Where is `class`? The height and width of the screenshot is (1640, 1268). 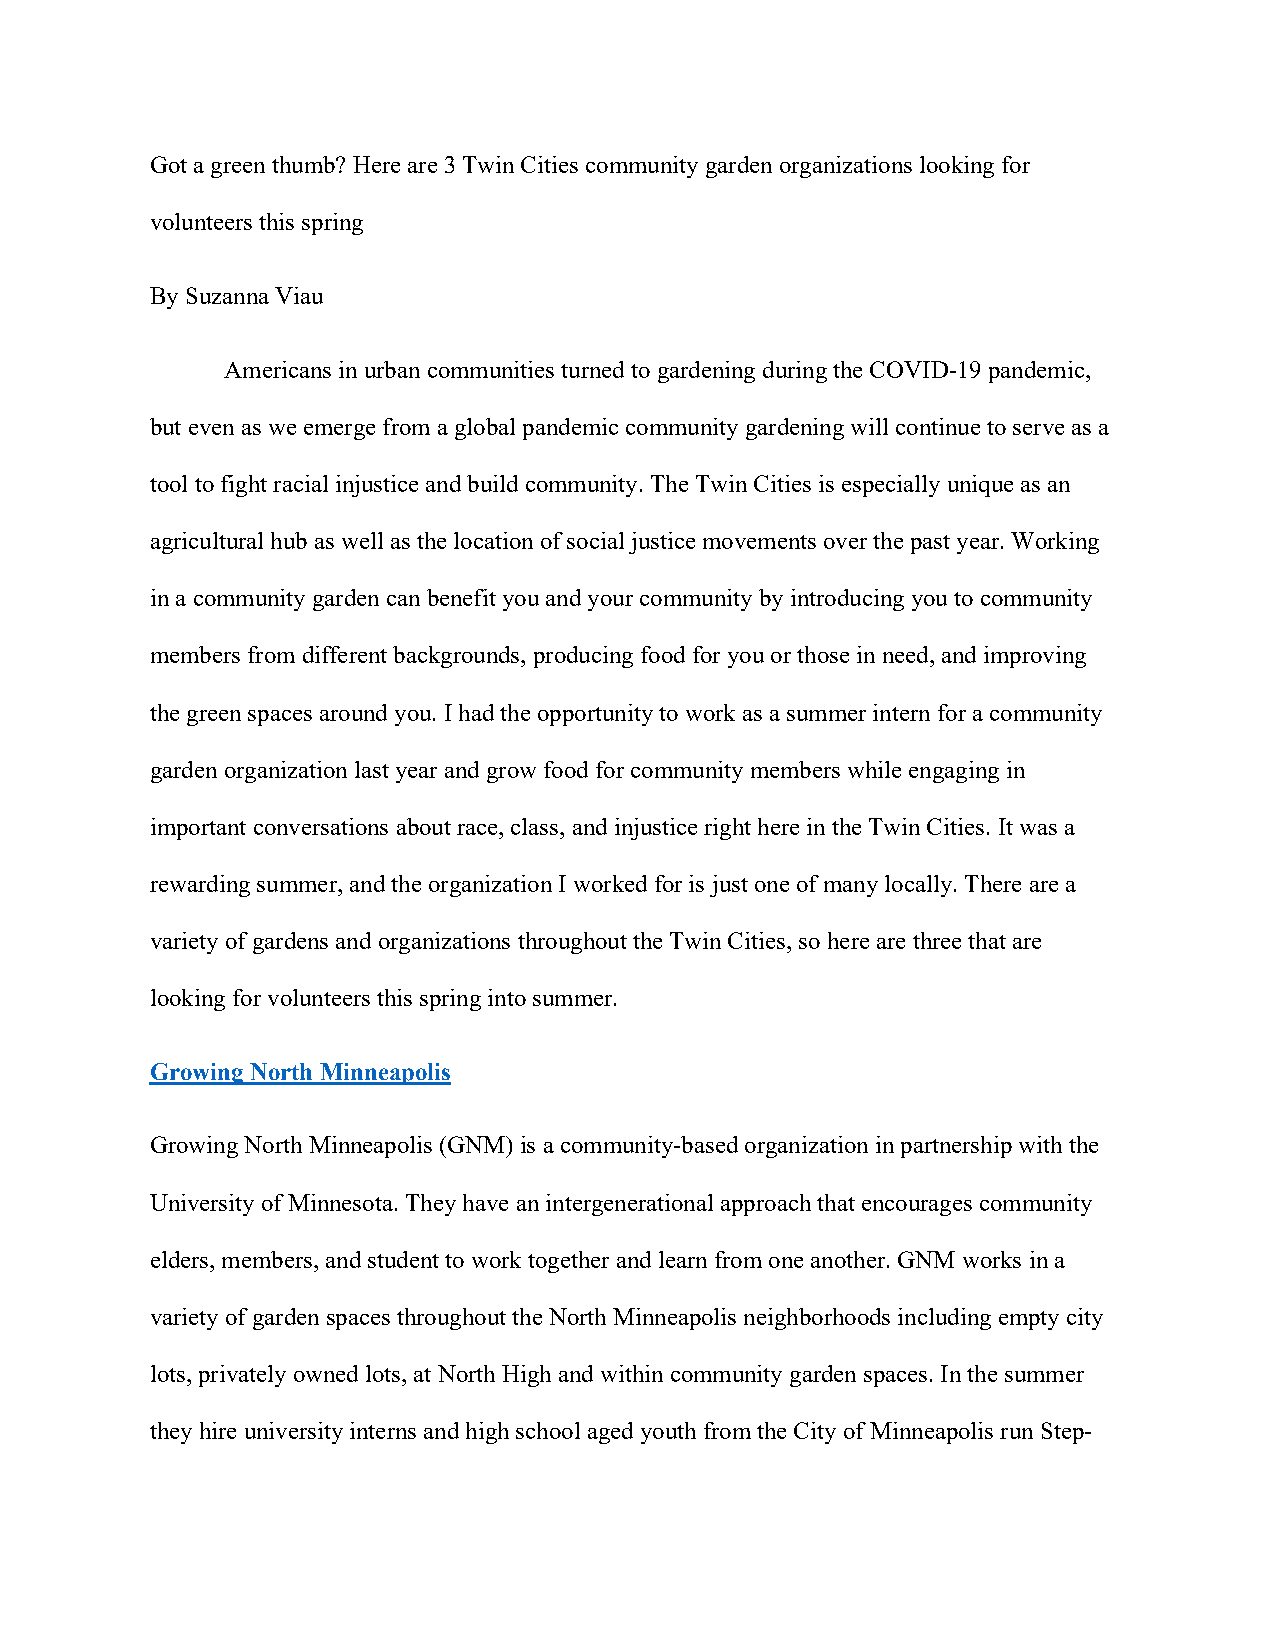
class is located at coordinates (536, 826).
